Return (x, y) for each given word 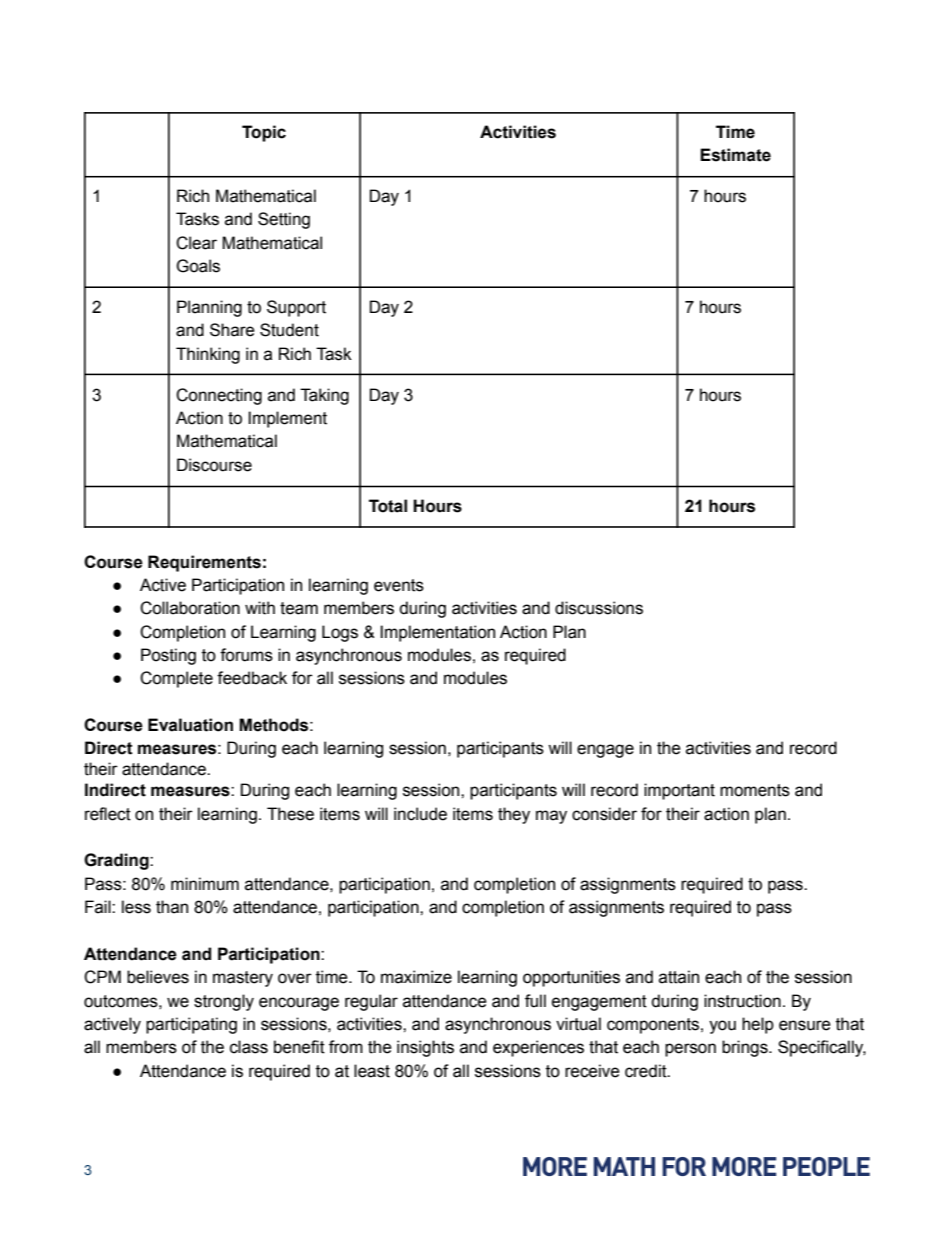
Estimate (735, 155)
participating (191, 1025)
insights (425, 1048)
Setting (284, 220)
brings (746, 1048)
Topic (264, 133)
